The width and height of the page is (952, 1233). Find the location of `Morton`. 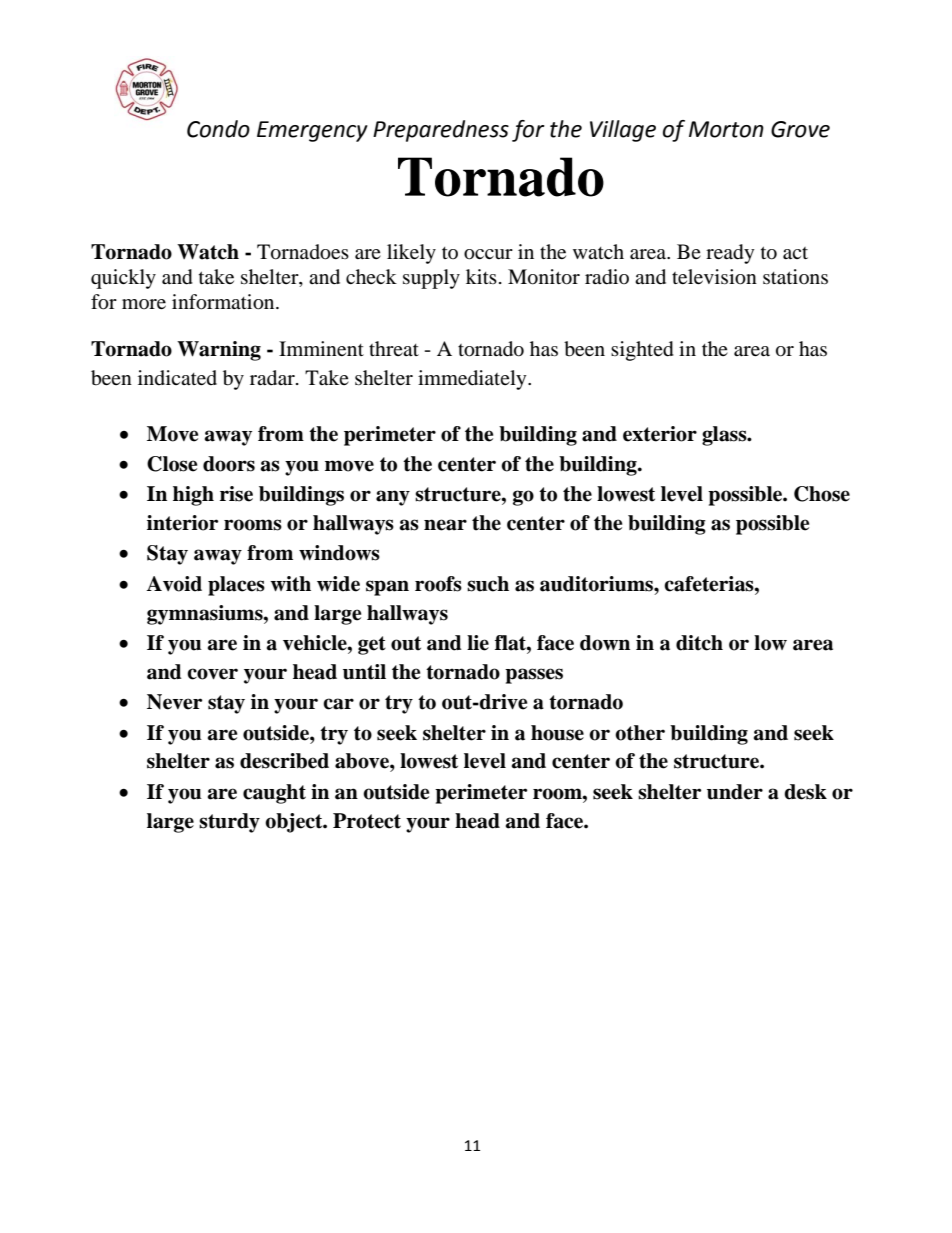

Morton is located at coordinates (726, 129).
